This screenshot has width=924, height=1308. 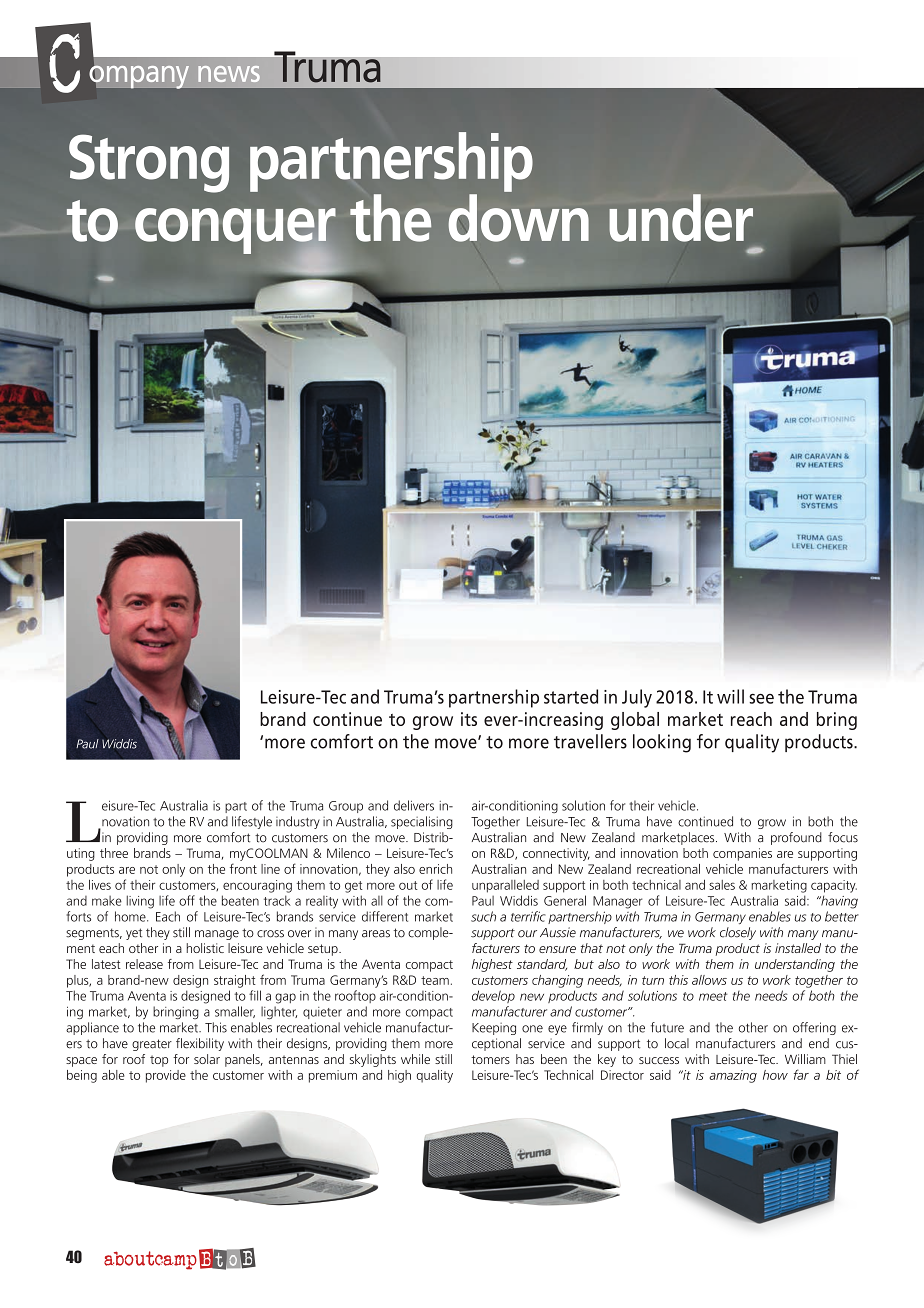 What do you see at coordinates (494, 1029) in the screenshot?
I see `Keeping` at bounding box center [494, 1029].
